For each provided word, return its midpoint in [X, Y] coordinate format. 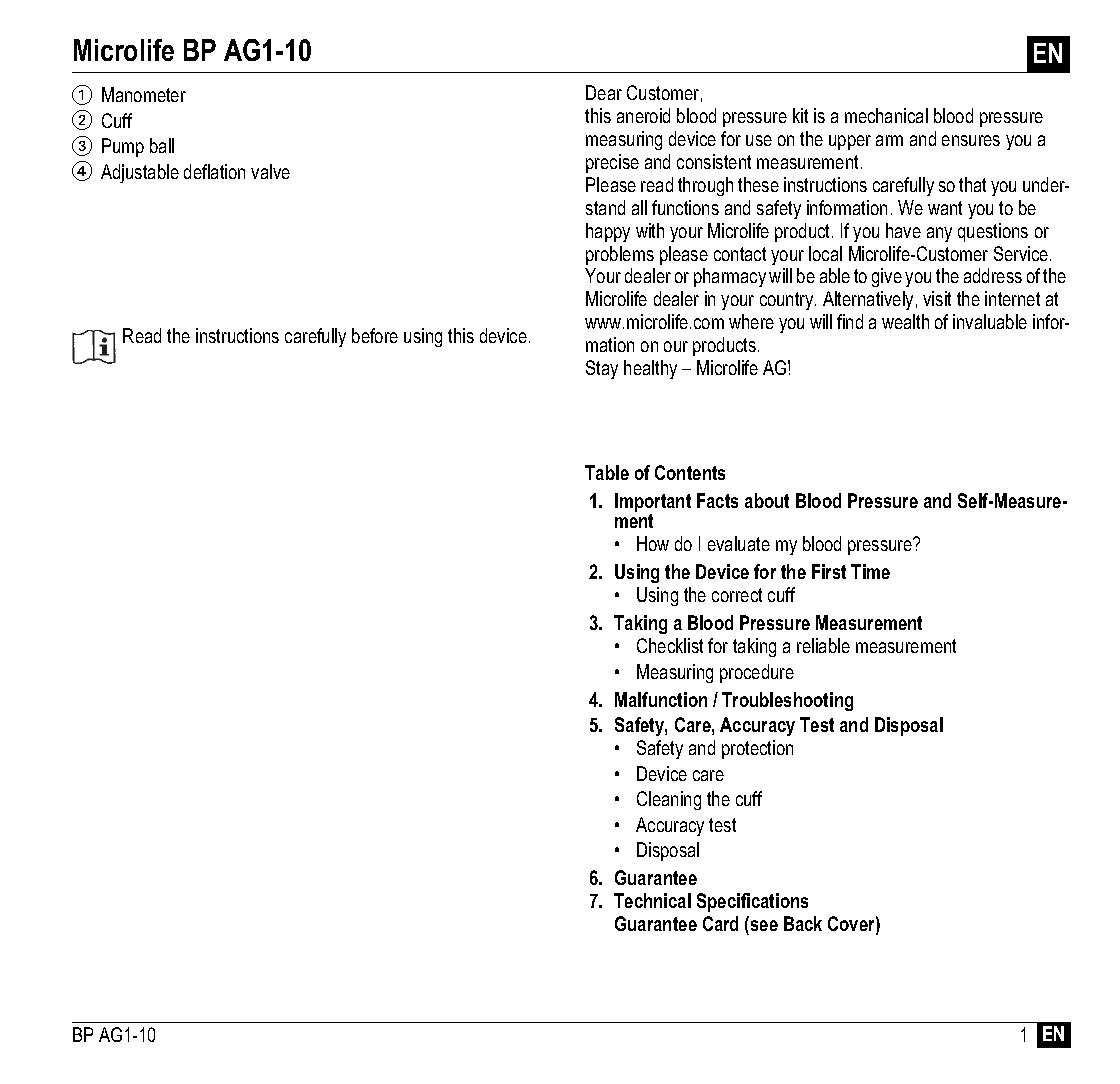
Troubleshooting [787, 701]
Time [870, 571]
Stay [602, 369]
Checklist [670, 645]
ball [162, 145]
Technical [652, 900]
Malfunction [661, 699]
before [375, 335]
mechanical [886, 115]
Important [653, 504]
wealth [905, 321]
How [653, 543]
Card [720, 923]
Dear [604, 92]
